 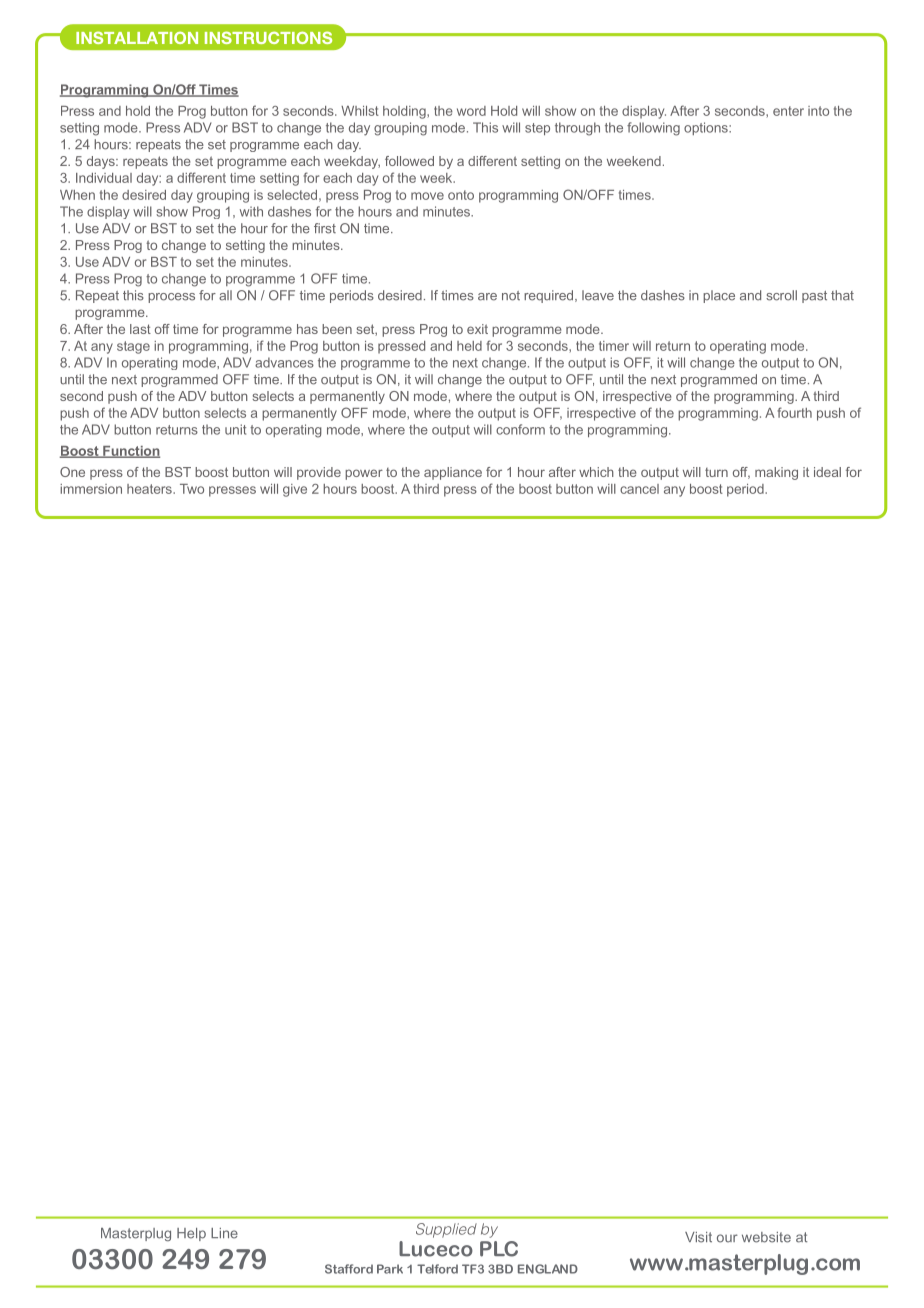 I want to click on making, so click(x=776, y=473).
